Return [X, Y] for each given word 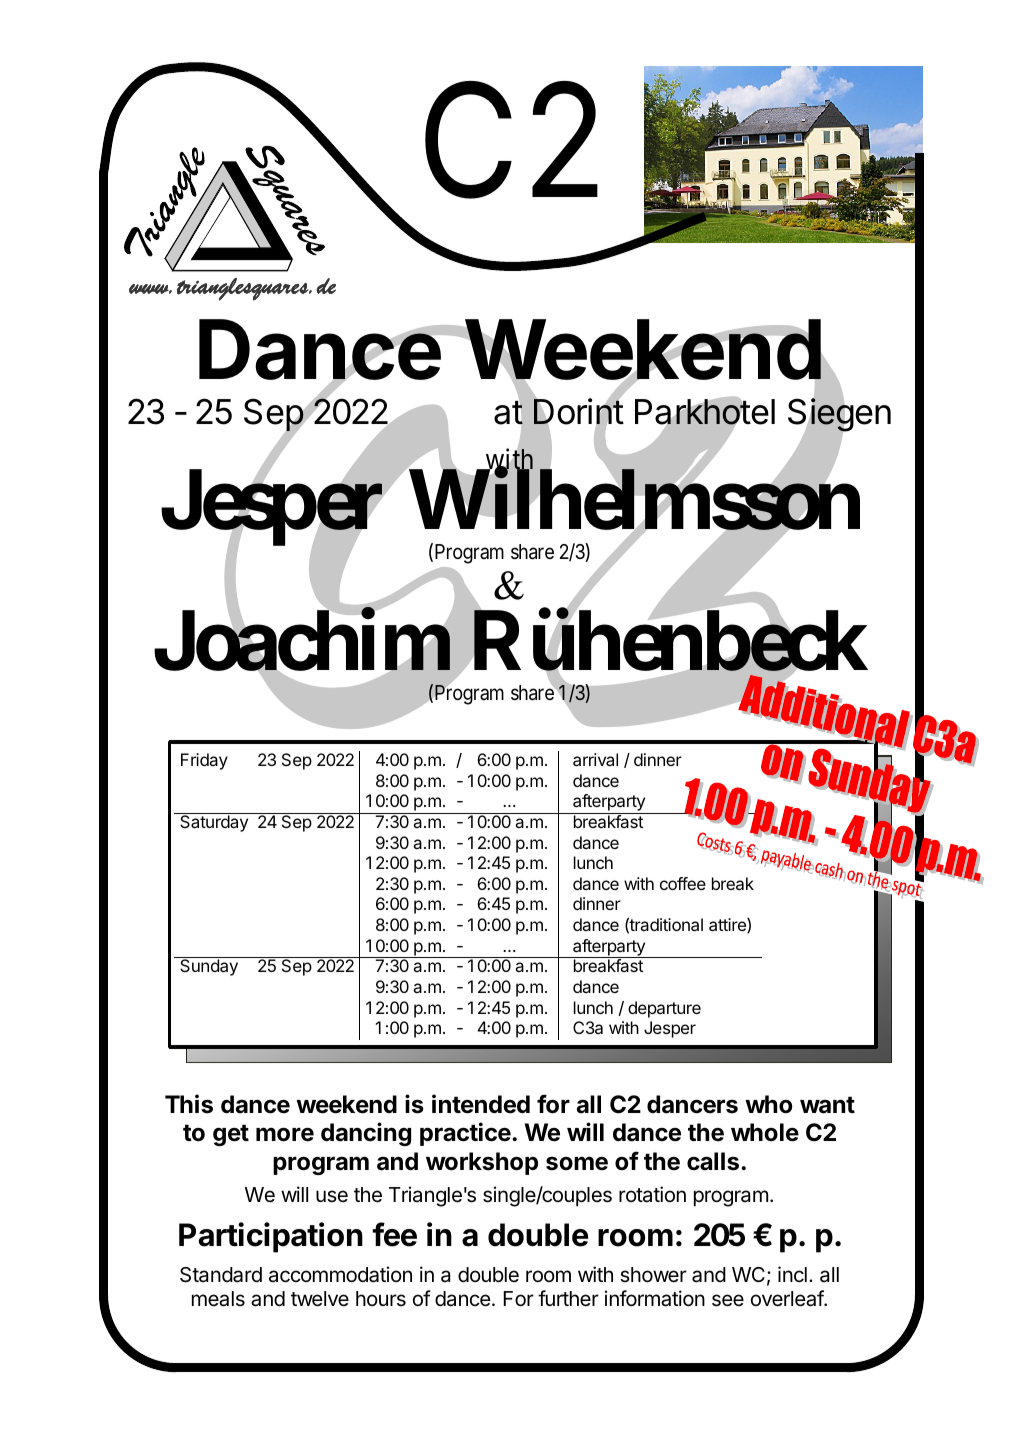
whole [765, 1132]
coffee [683, 883]
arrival [595, 759]
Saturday [214, 822]
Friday [204, 761]
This [189, 1104]
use [332, 1196]
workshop [482, 1163]
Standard [221, 1275]
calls [713, 1161]
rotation [652, 1194]
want [827, 1105]
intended [481, 1104]
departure [664, 1009]
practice [466, 1134]
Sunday [209, 967]
